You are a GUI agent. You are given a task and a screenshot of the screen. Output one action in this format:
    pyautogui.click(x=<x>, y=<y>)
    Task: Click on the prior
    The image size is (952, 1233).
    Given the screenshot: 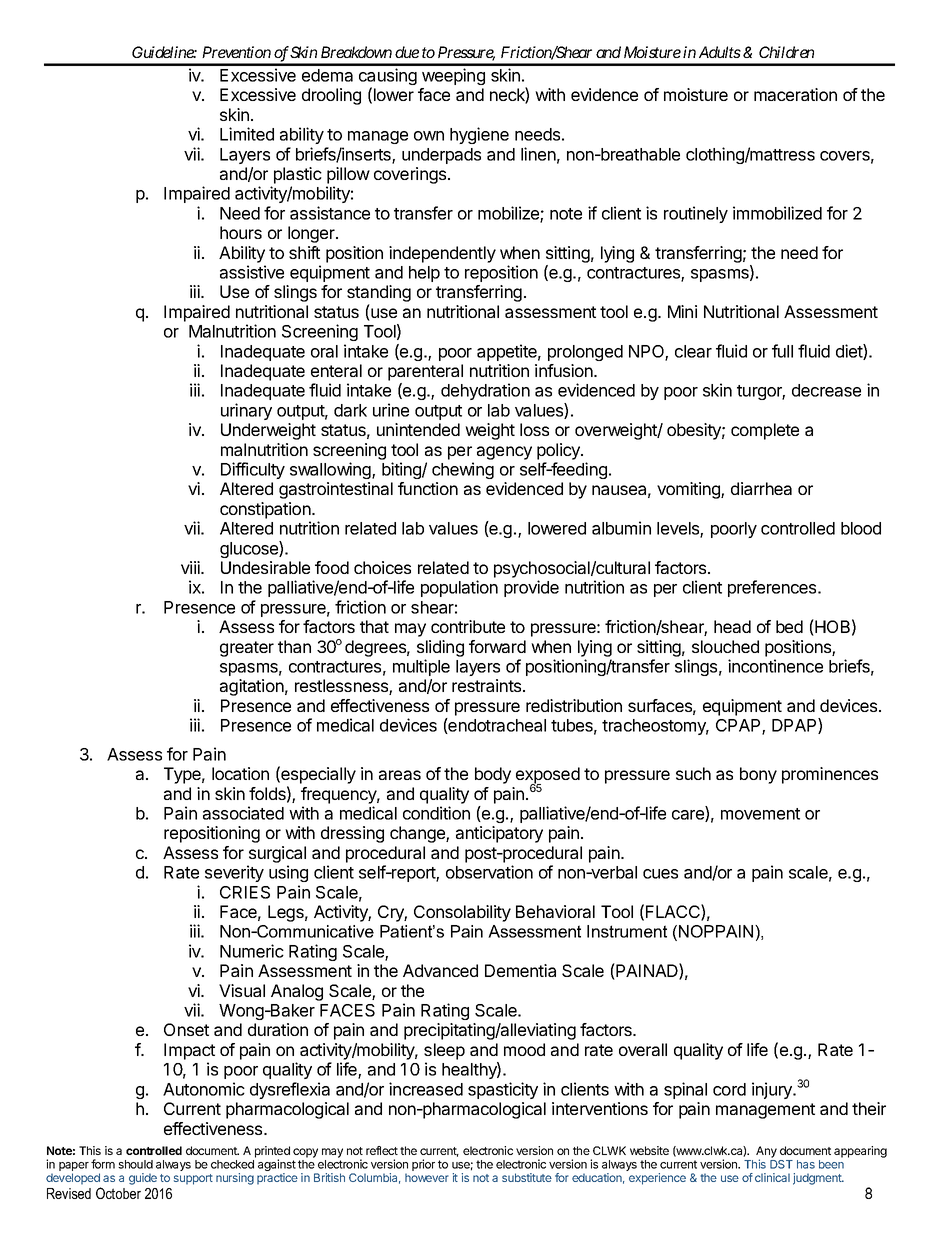 What is the action you would take?
    pyautogui.click(x=423, y=1165)
